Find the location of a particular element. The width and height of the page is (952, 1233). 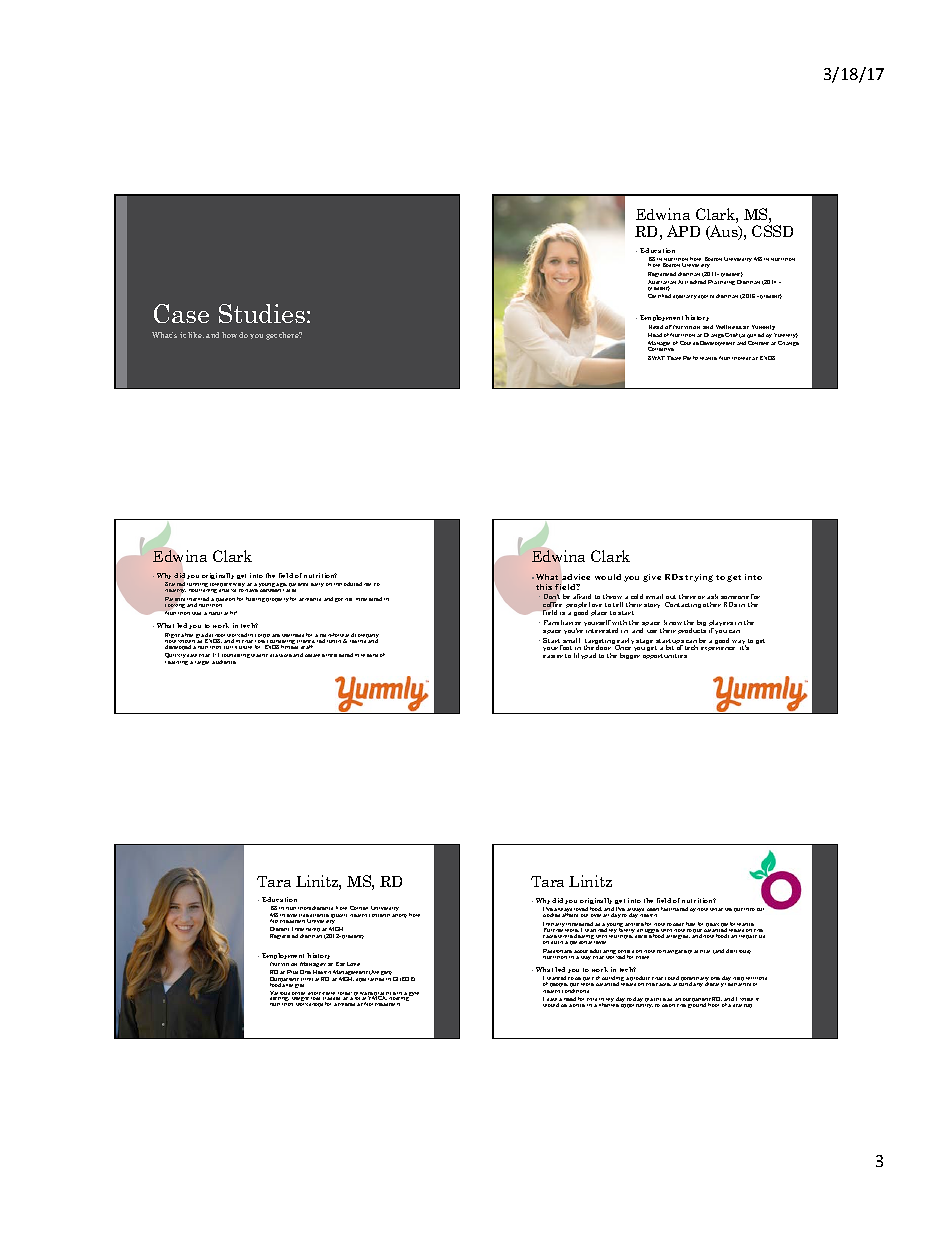

have is located at coordinates (252, 589).
